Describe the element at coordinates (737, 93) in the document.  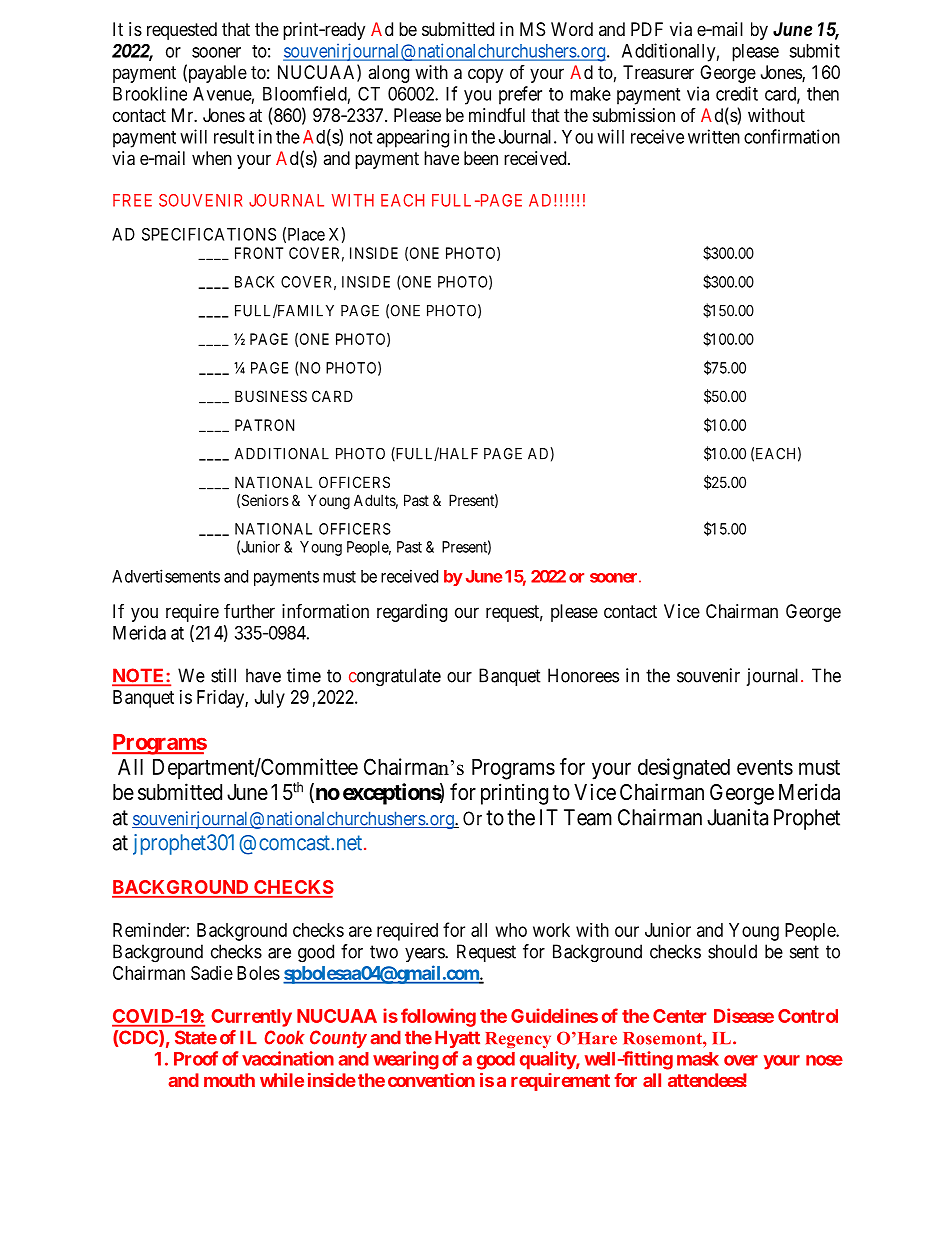
I see `credit` at that location.
